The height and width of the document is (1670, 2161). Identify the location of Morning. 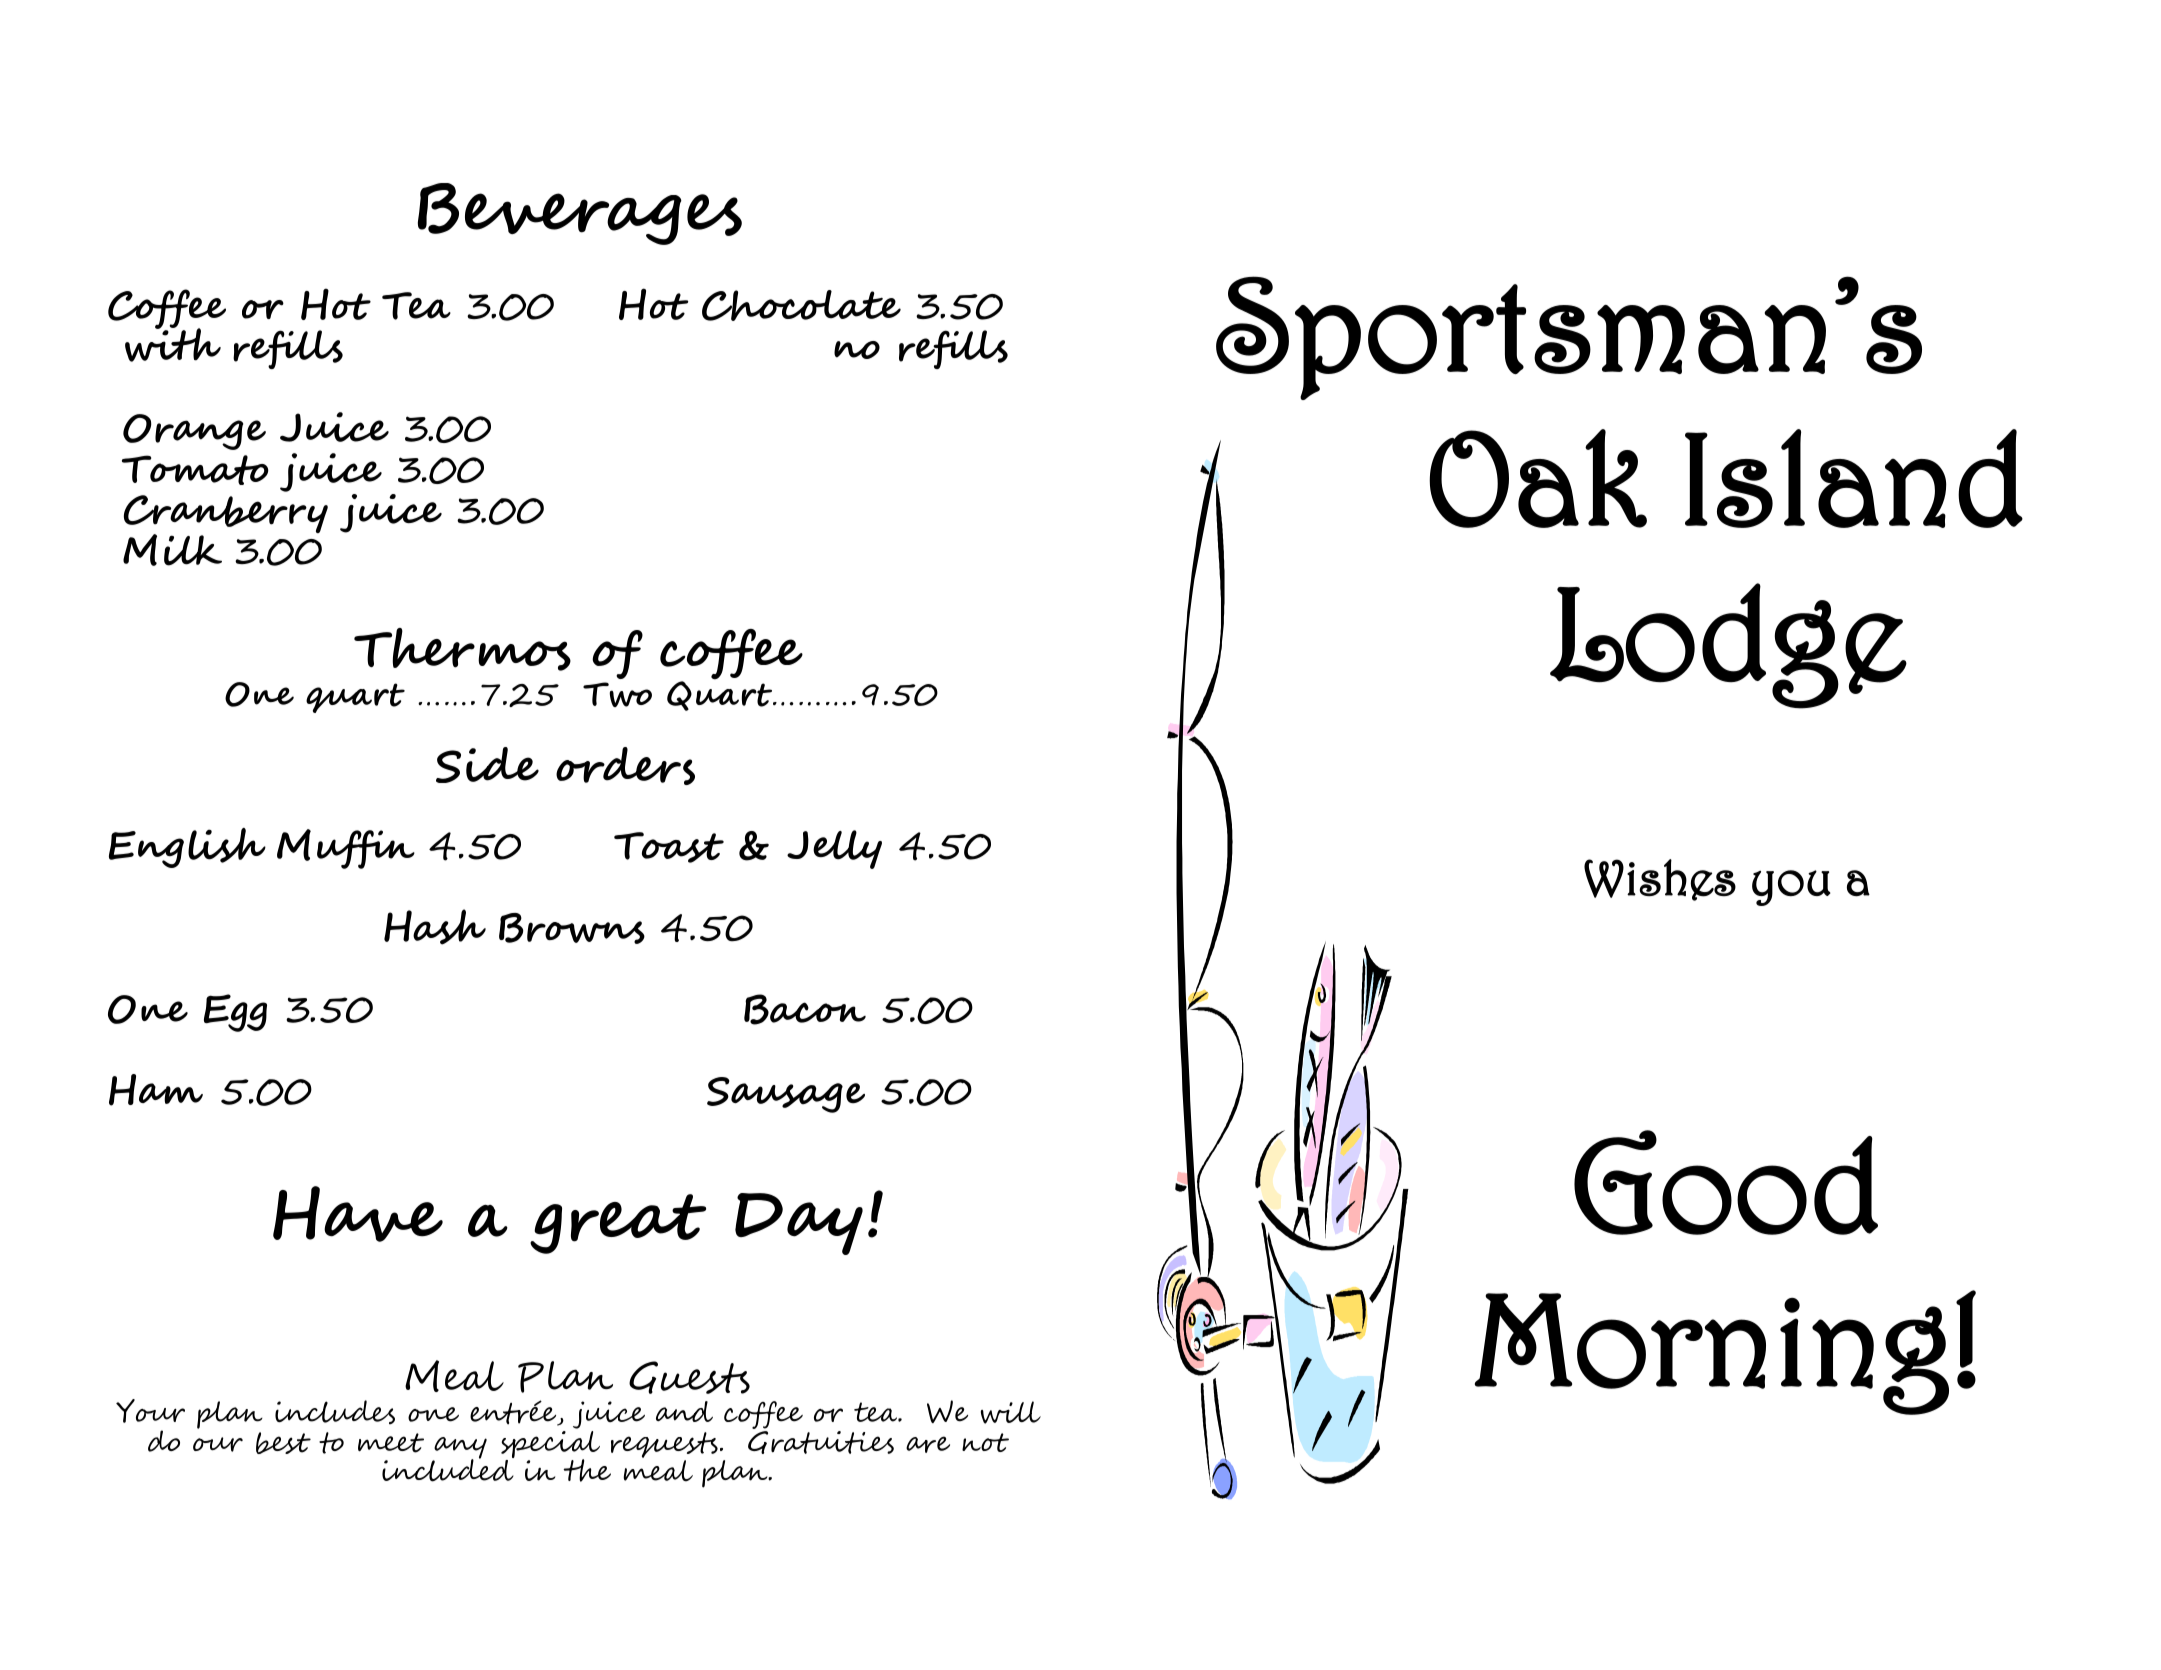
(1712, 1354).
